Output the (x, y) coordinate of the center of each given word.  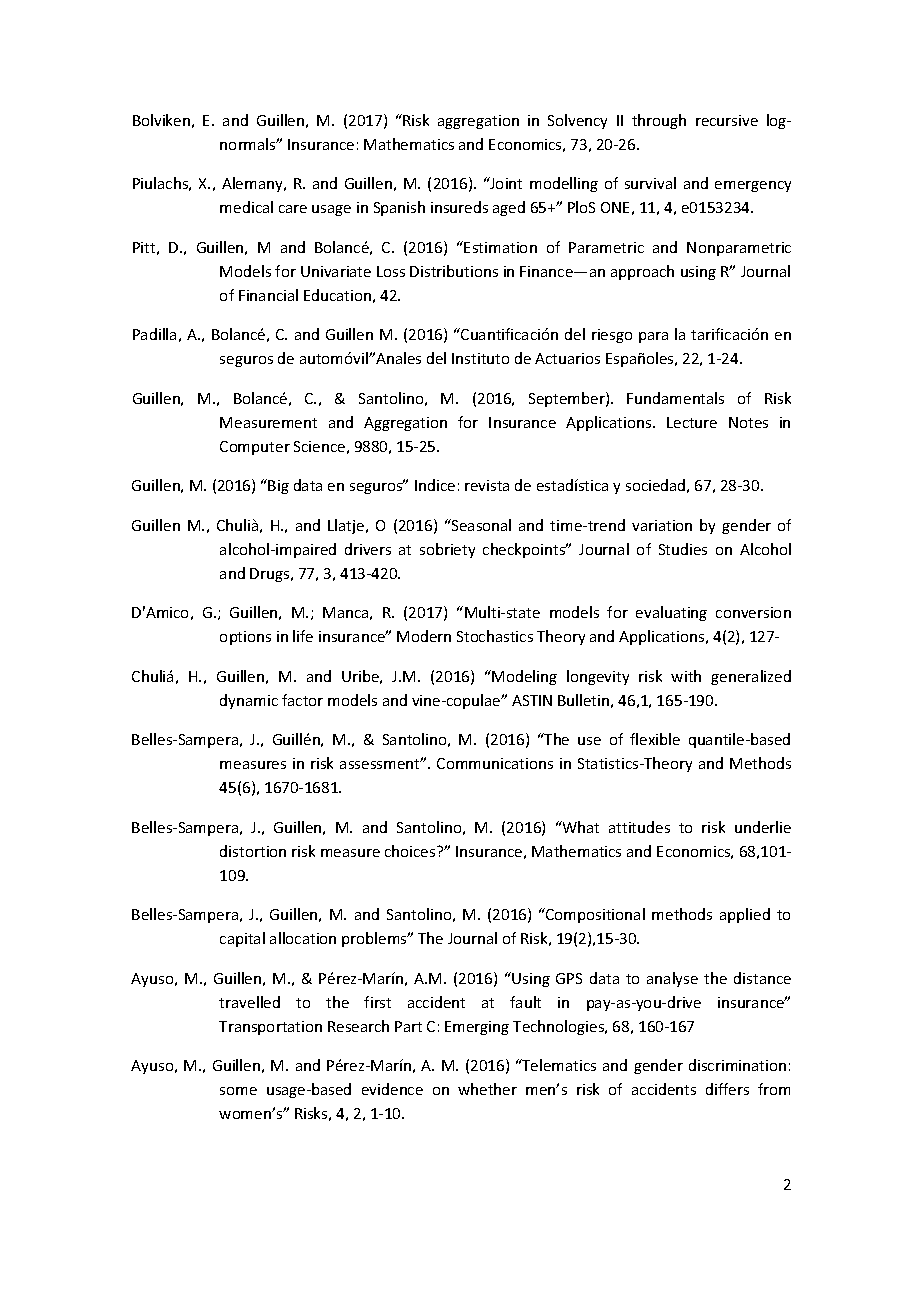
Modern (424, 636)
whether (487, 1089)
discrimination (737, 1065)
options (245, 638)
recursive (727, 120)
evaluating (671, 613)
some (238, 1091)
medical (246, 207)
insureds (459, 207)
